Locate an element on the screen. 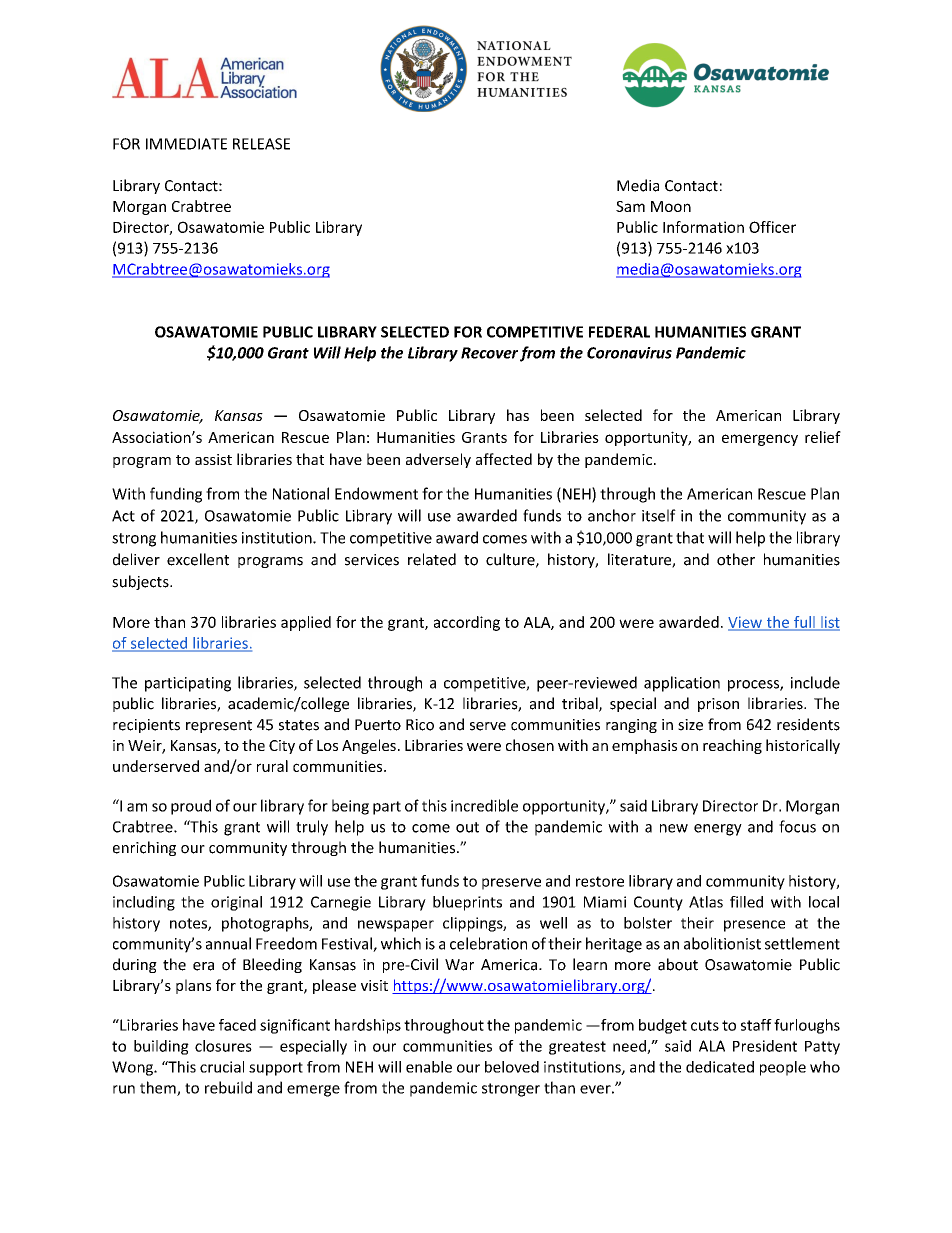 This screenshot has height=1233, width=952. crucial is located at coordinates (222, 1067).
